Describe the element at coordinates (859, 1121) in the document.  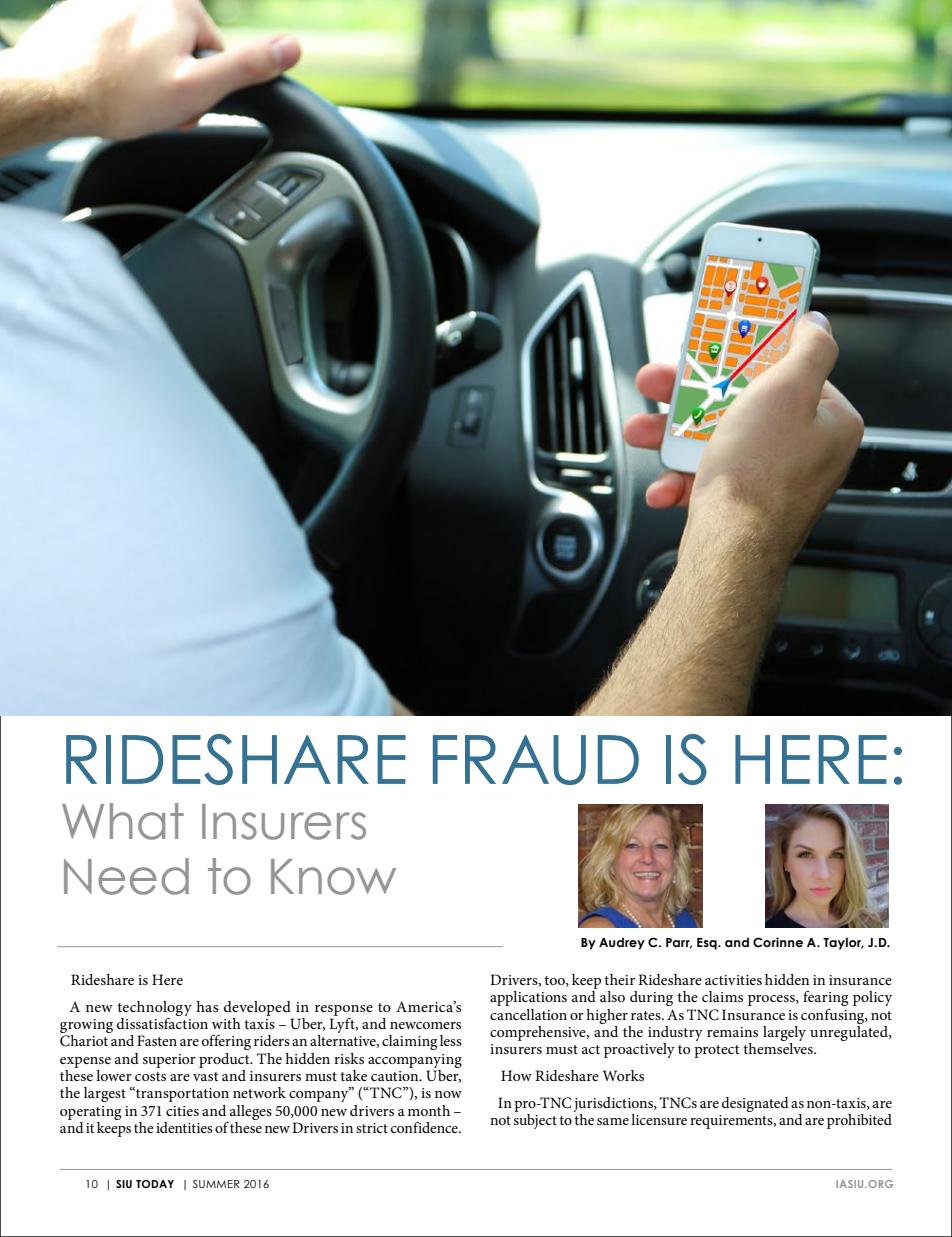
I see `prohibited` at that location.
